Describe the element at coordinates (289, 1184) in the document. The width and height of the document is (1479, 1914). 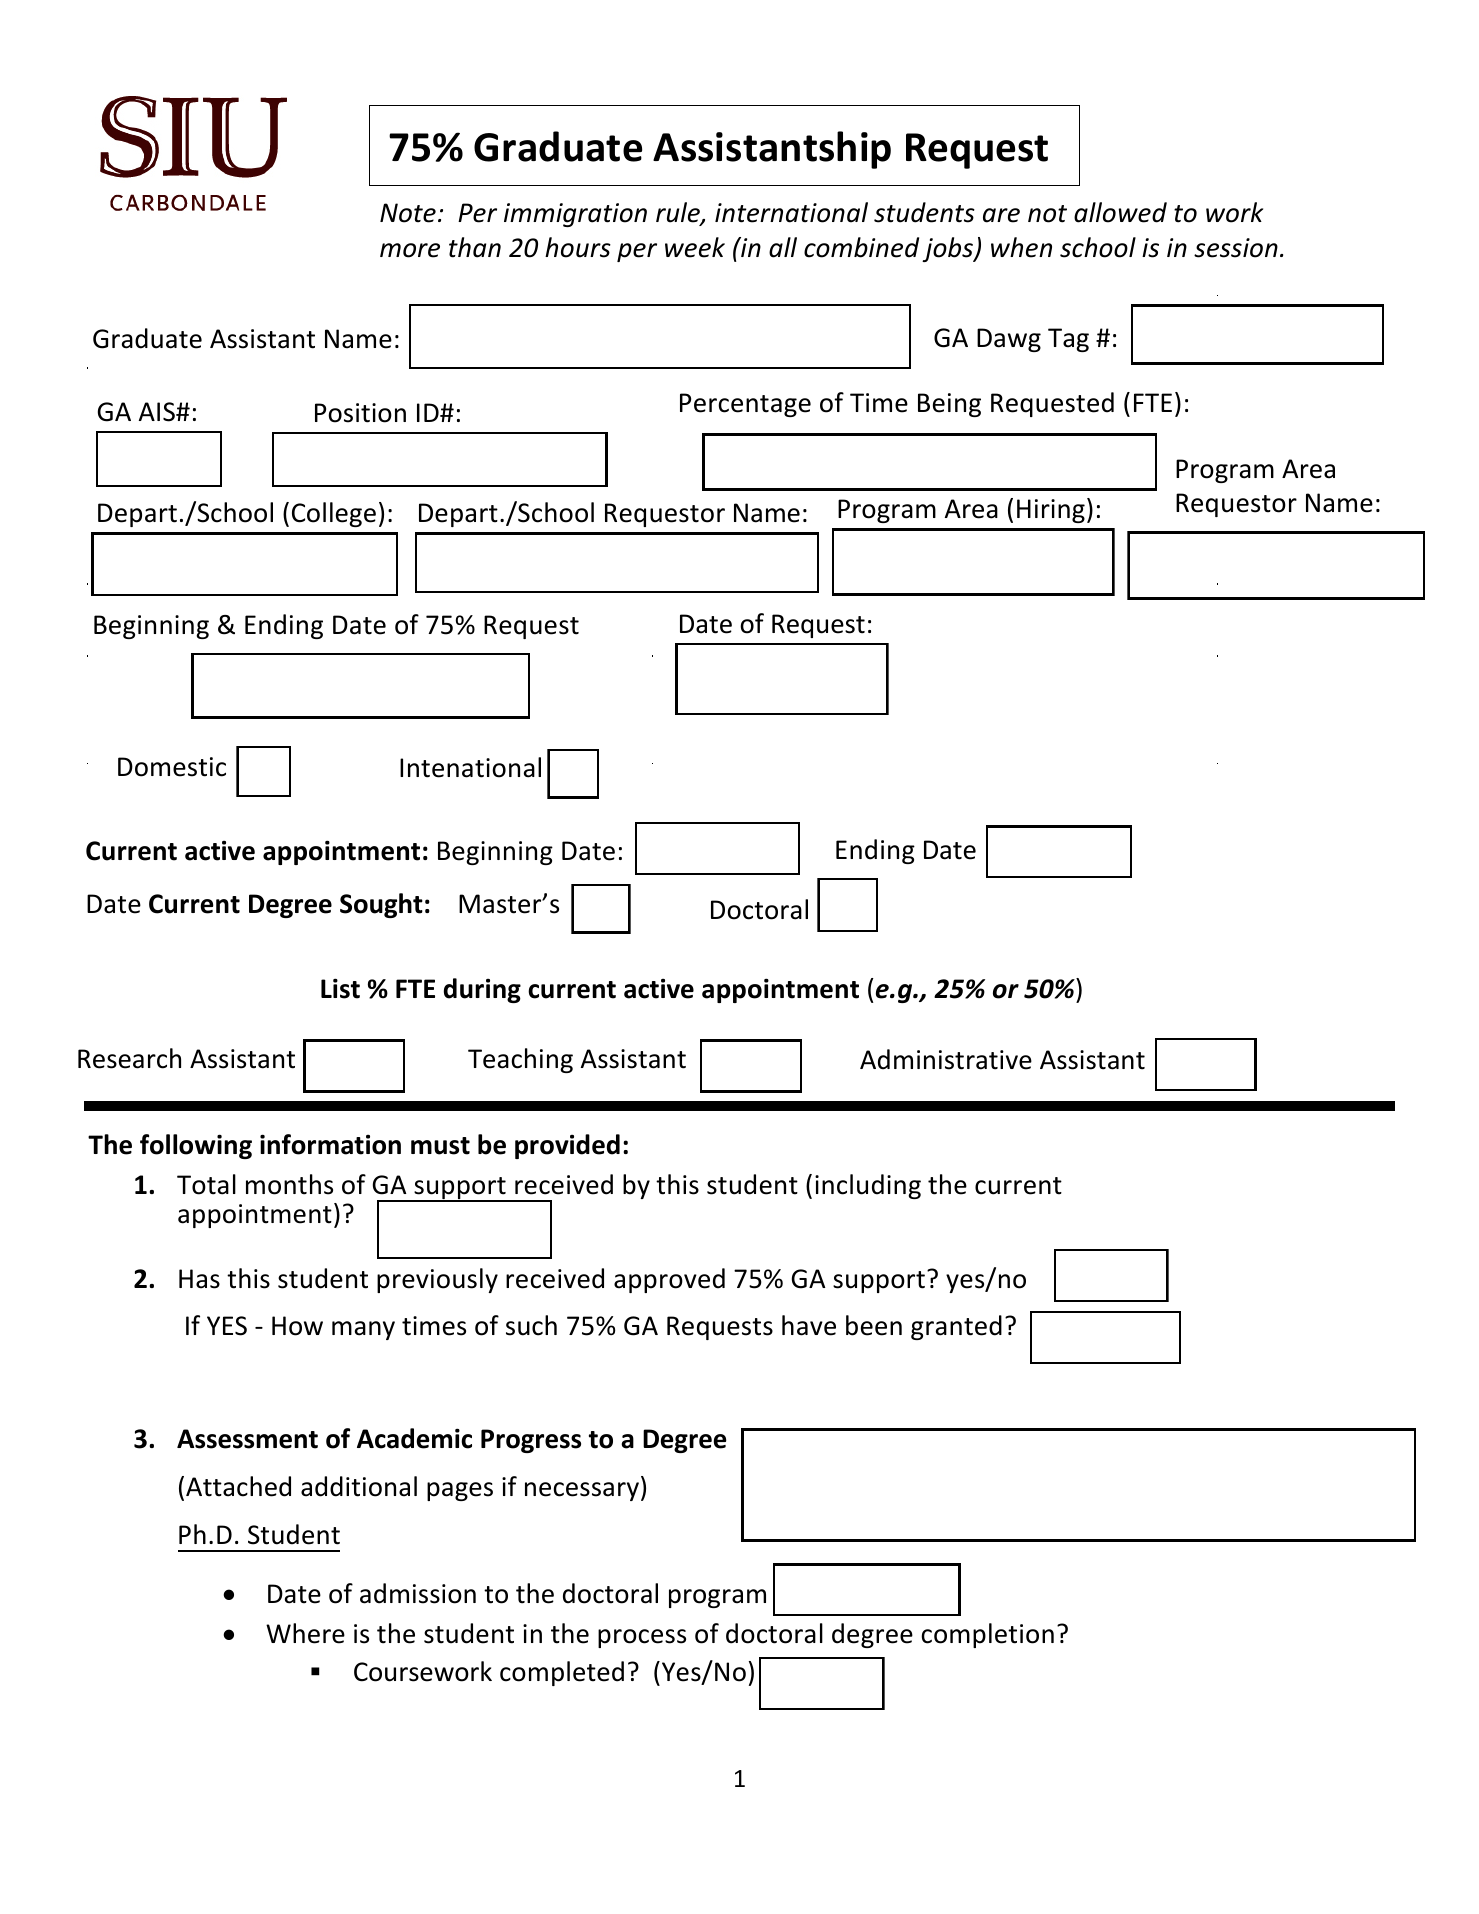
I see `months` at that location.
